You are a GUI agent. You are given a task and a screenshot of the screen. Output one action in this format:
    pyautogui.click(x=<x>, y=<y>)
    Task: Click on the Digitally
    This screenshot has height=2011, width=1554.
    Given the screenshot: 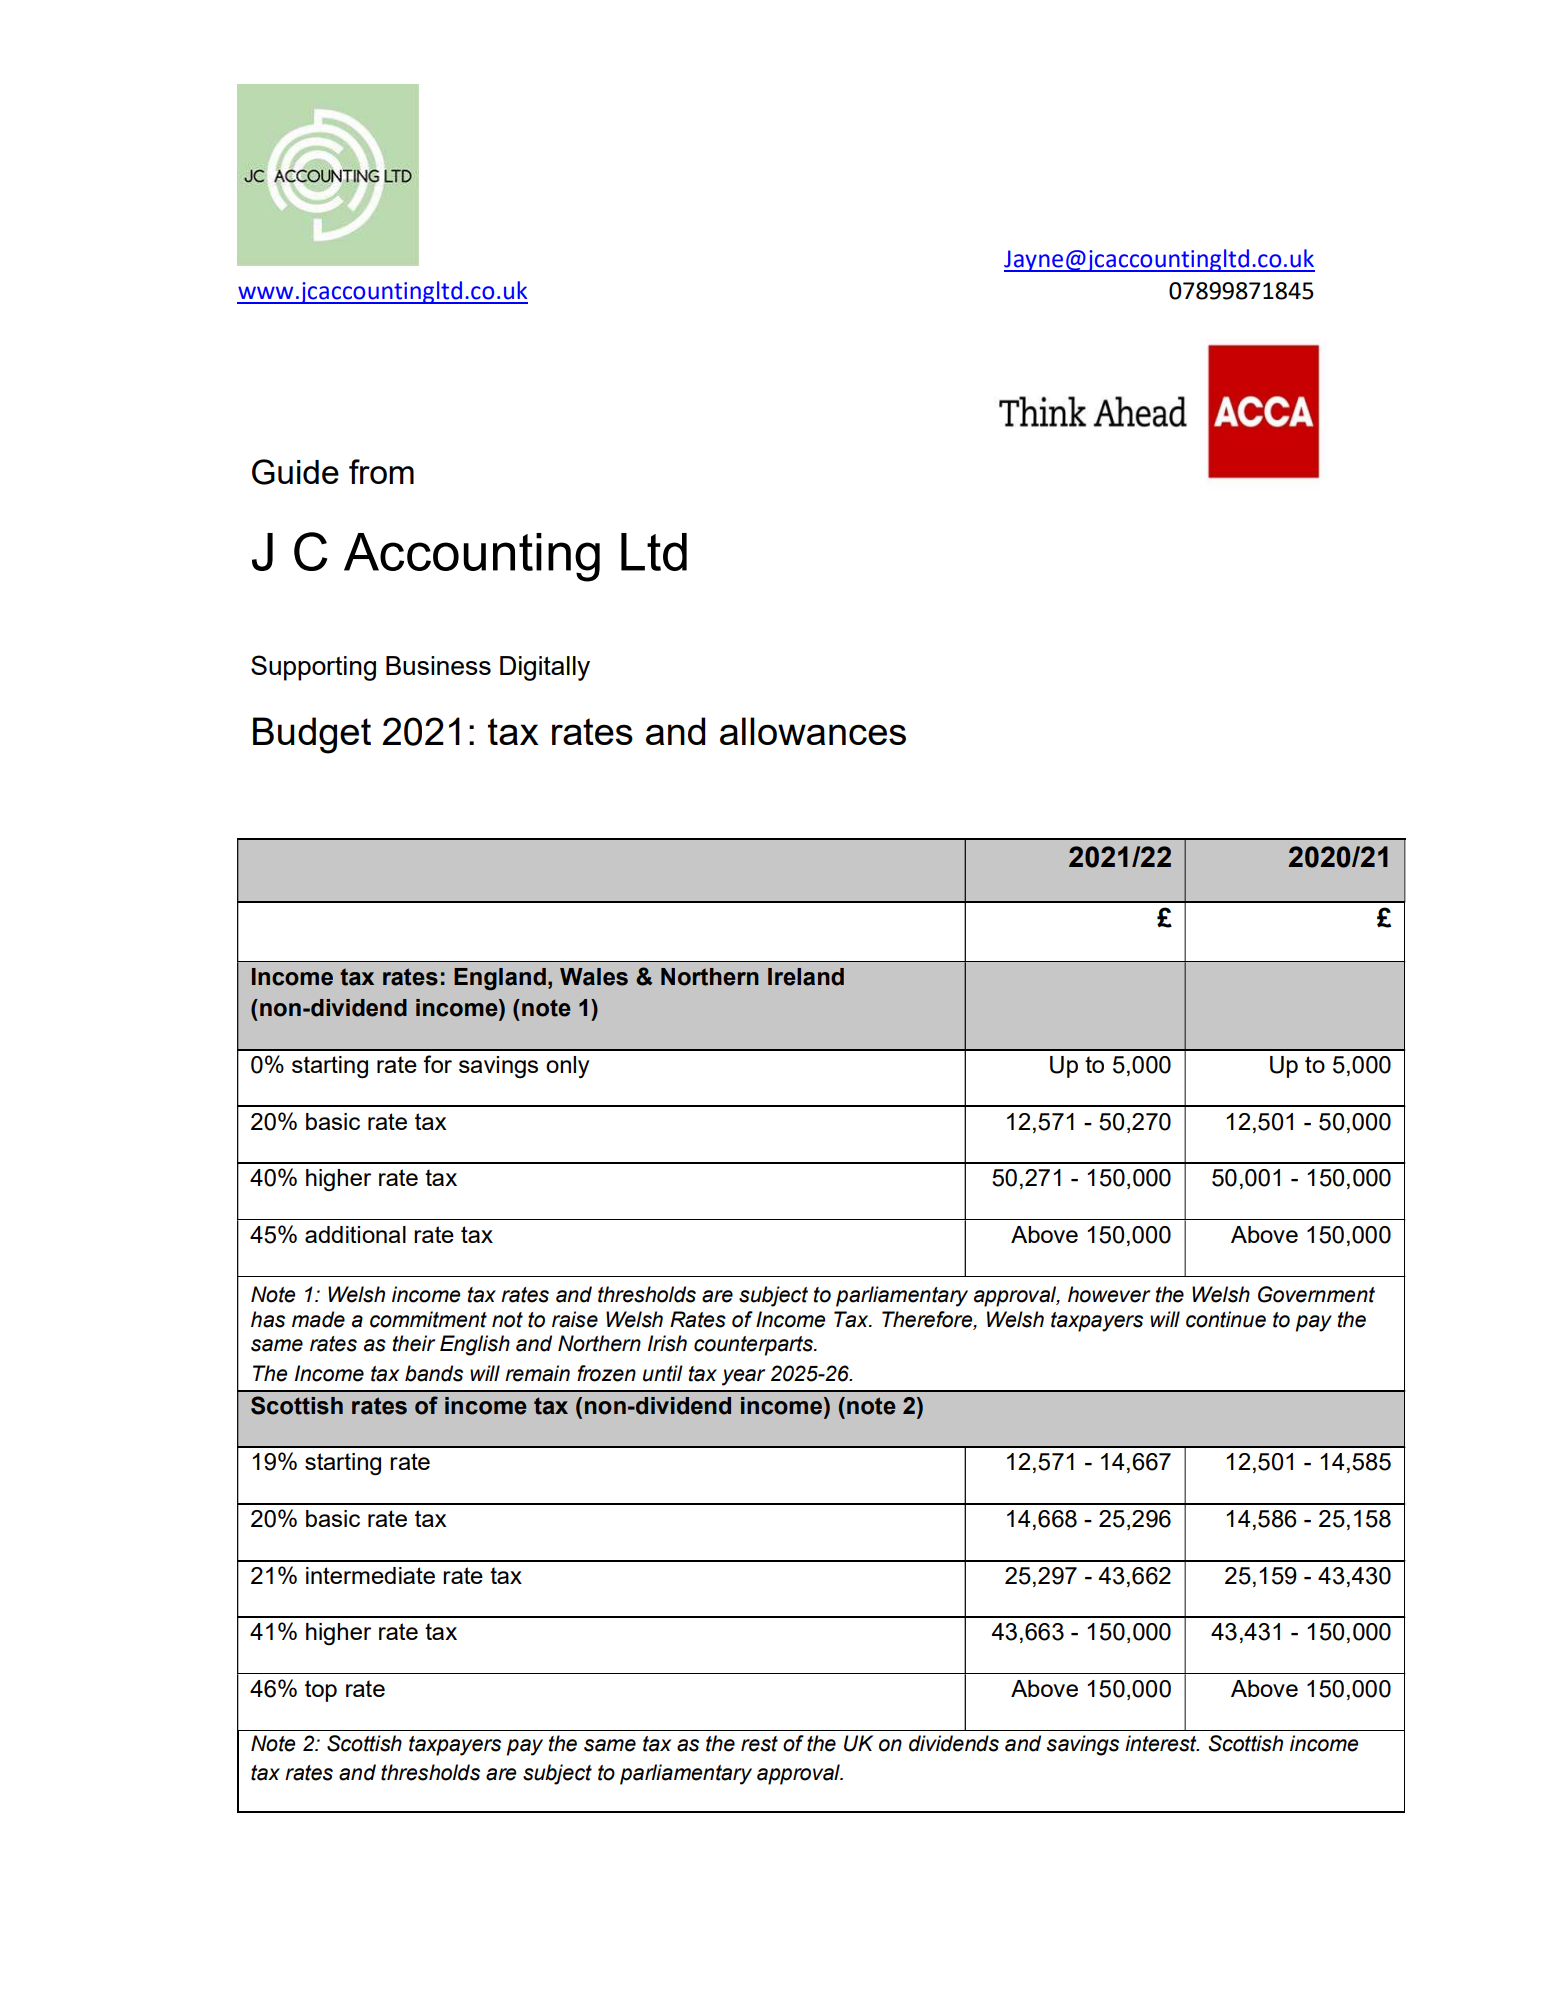 What is the action you would take?
    pyautogui.click(x=545, y=668)
